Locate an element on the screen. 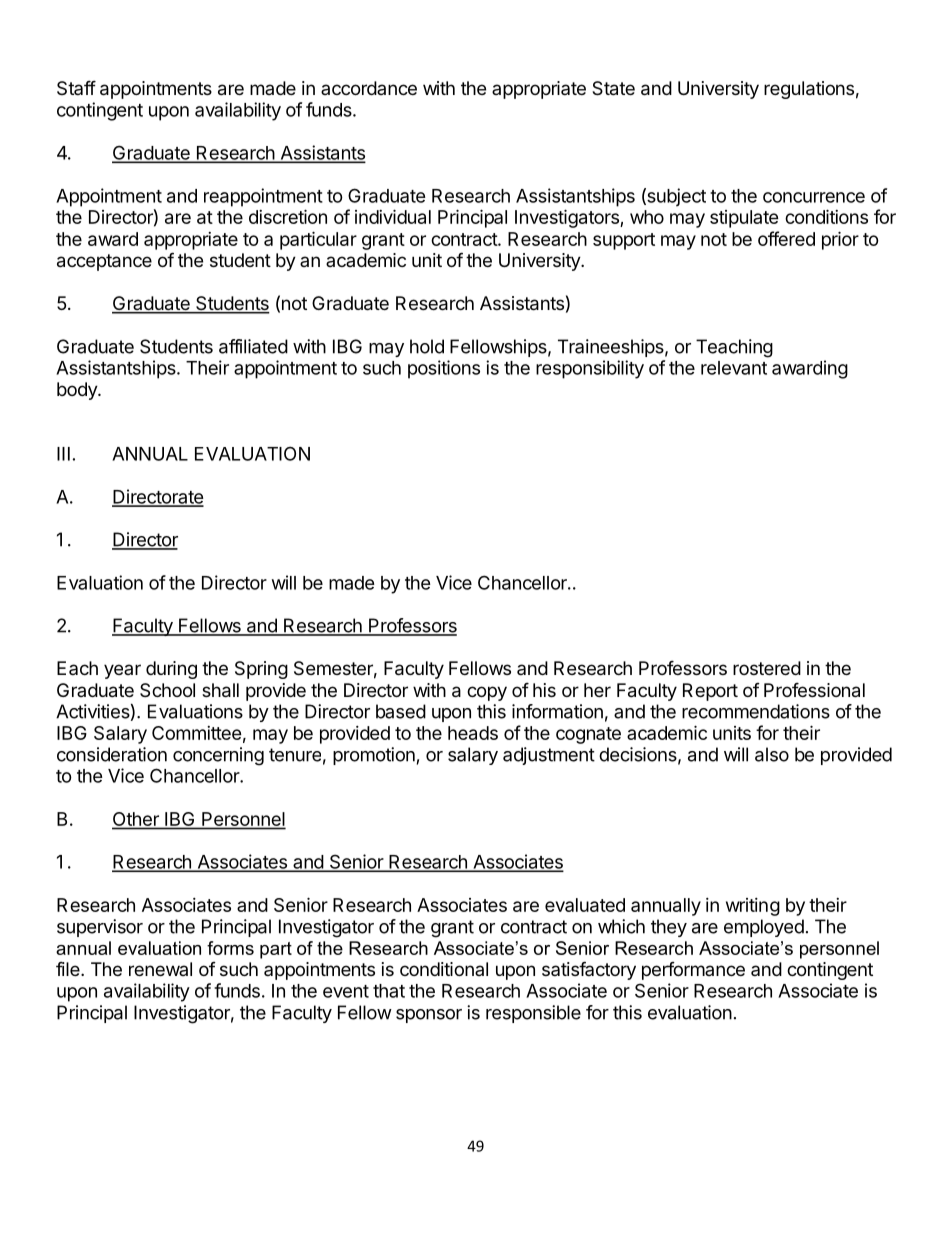 The height and width of the screenshot is (1233, 952). relevant is located at coordinates (734, 368).
